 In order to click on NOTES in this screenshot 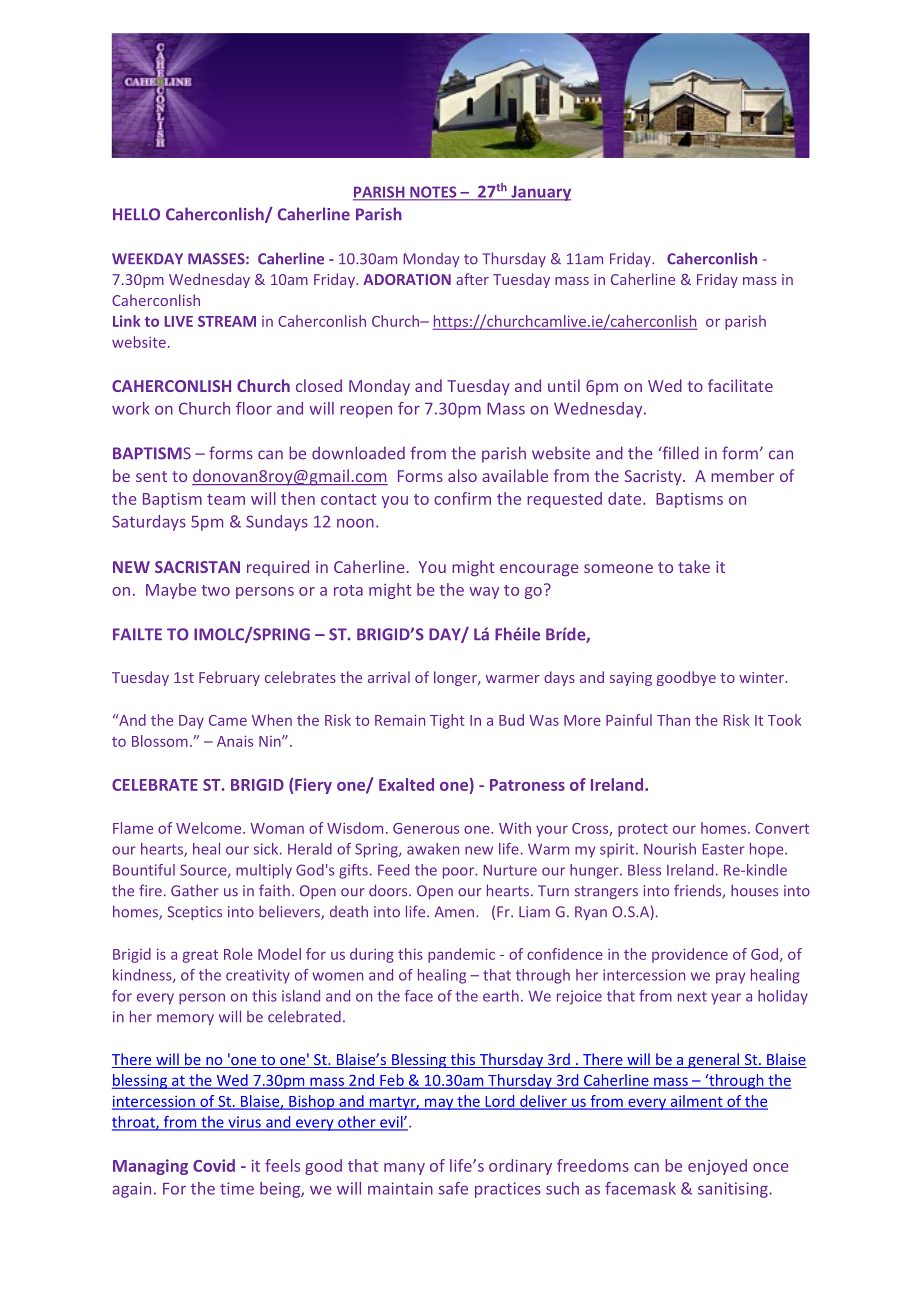, I will do `click(433, 193)`.
